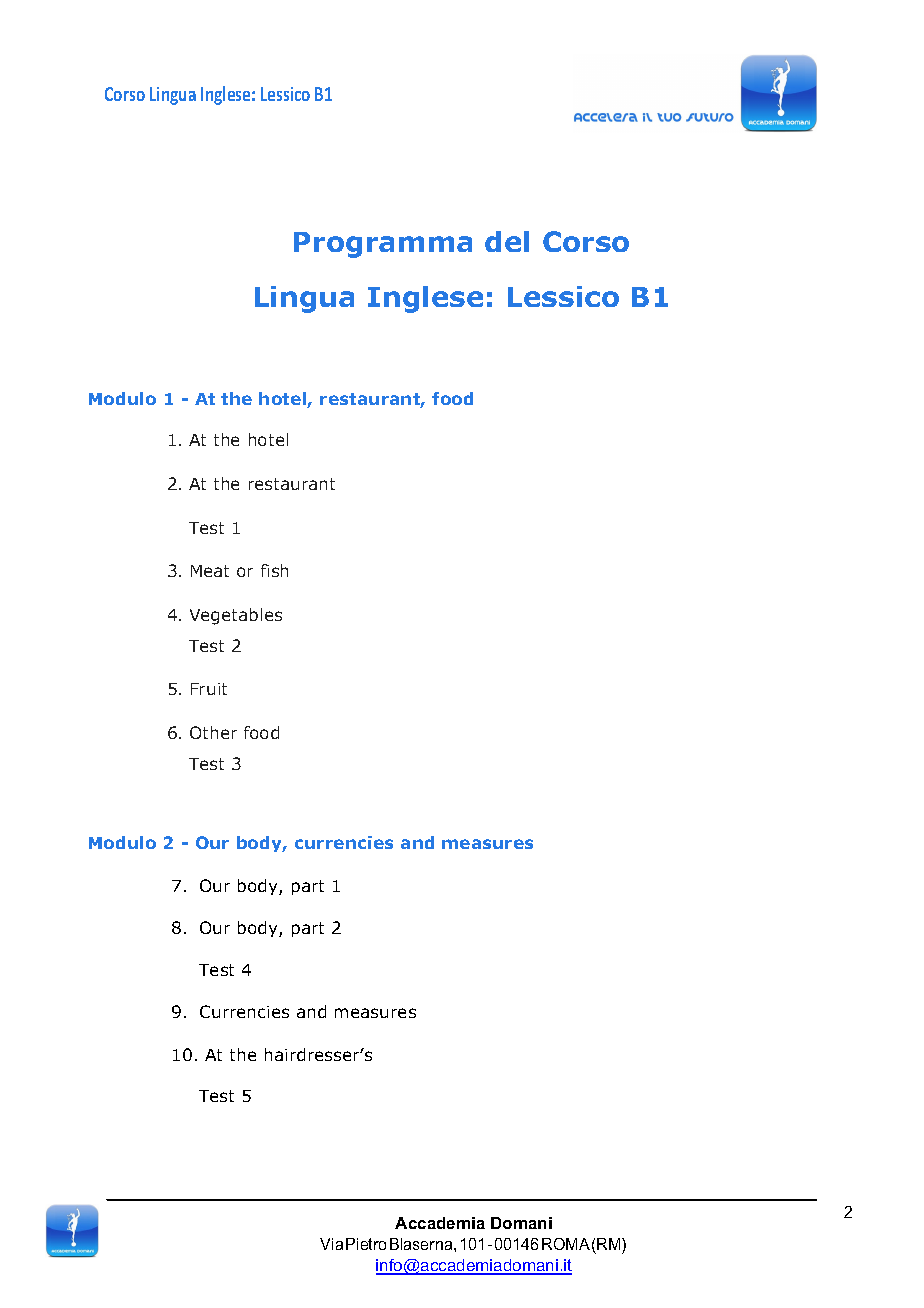  What do you see at coordinates (507, 241) in the screenshot?
I see `del` at bounding box center [507, 241].
